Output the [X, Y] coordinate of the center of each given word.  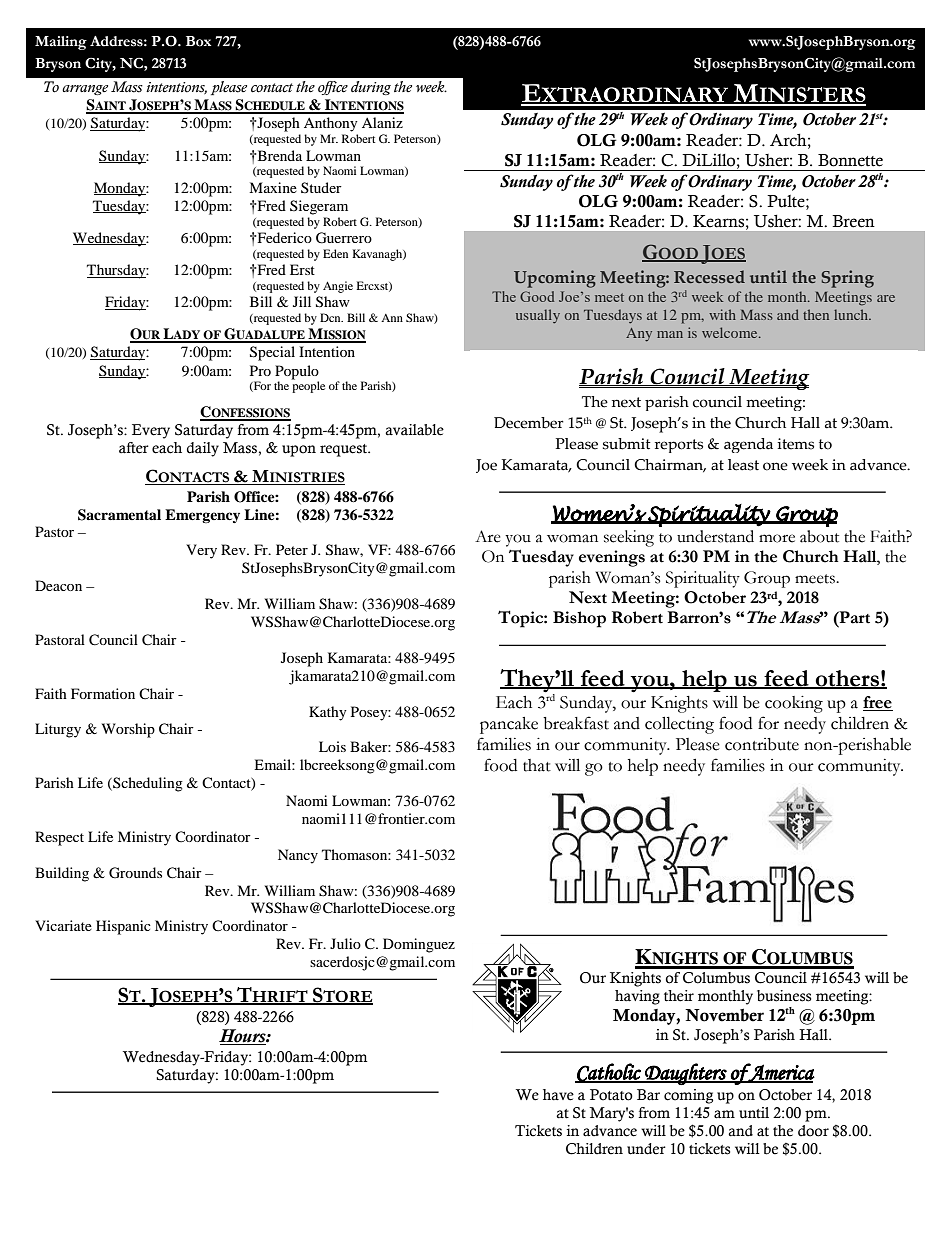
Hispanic [123, 927]
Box [198, 41]
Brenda [278, 155]
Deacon [58, 585]
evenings [612, 558]
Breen [853, 221]
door [813, 1131]
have [558, 1095]
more [777, 538]
